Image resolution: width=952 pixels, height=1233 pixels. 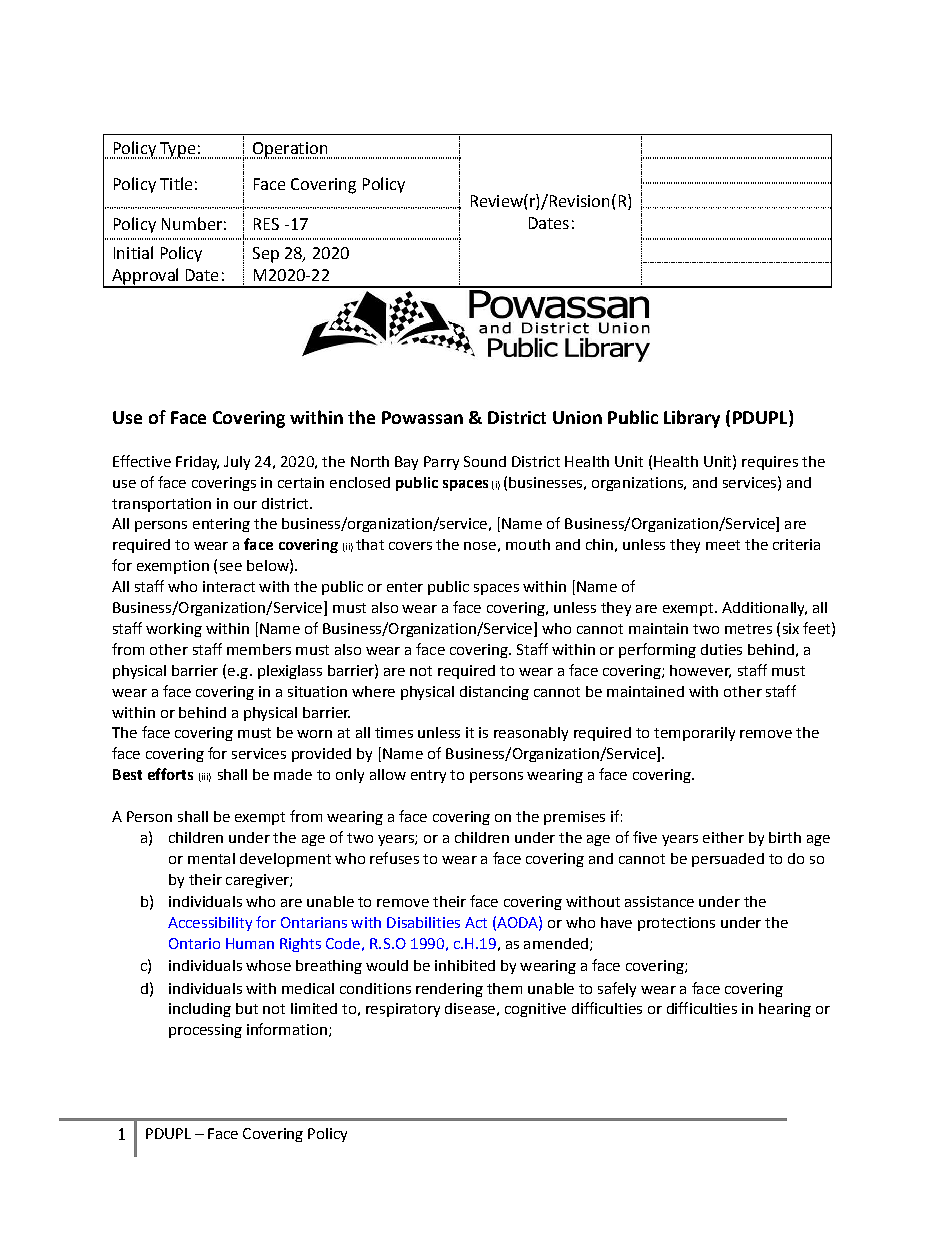 What do you see at coordinates (723, 837) in the screenshot?
I see `either` at bounding box center [723, 837].
